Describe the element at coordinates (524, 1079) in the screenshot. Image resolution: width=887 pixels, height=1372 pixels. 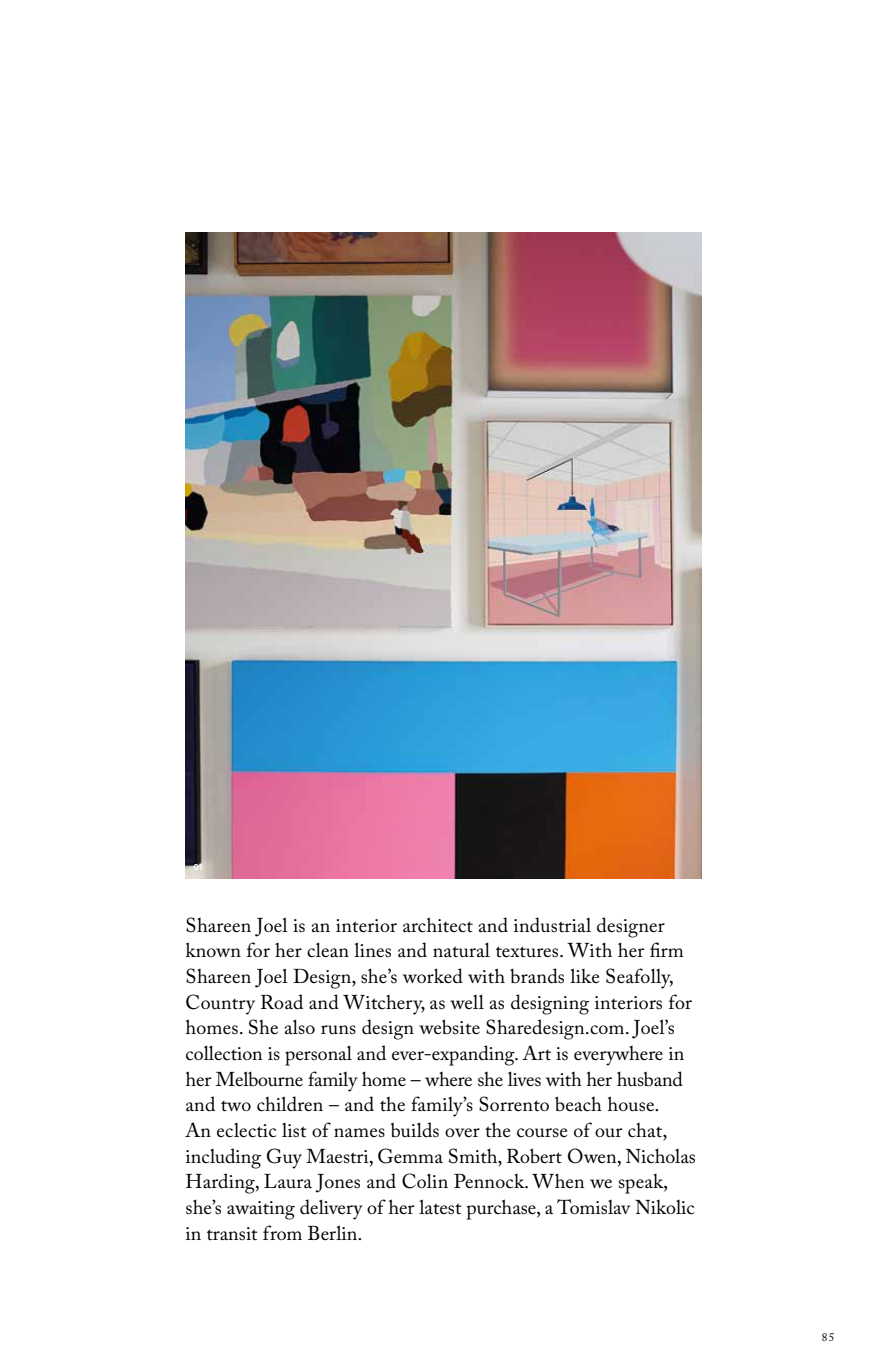
I see `lives` at that location.
